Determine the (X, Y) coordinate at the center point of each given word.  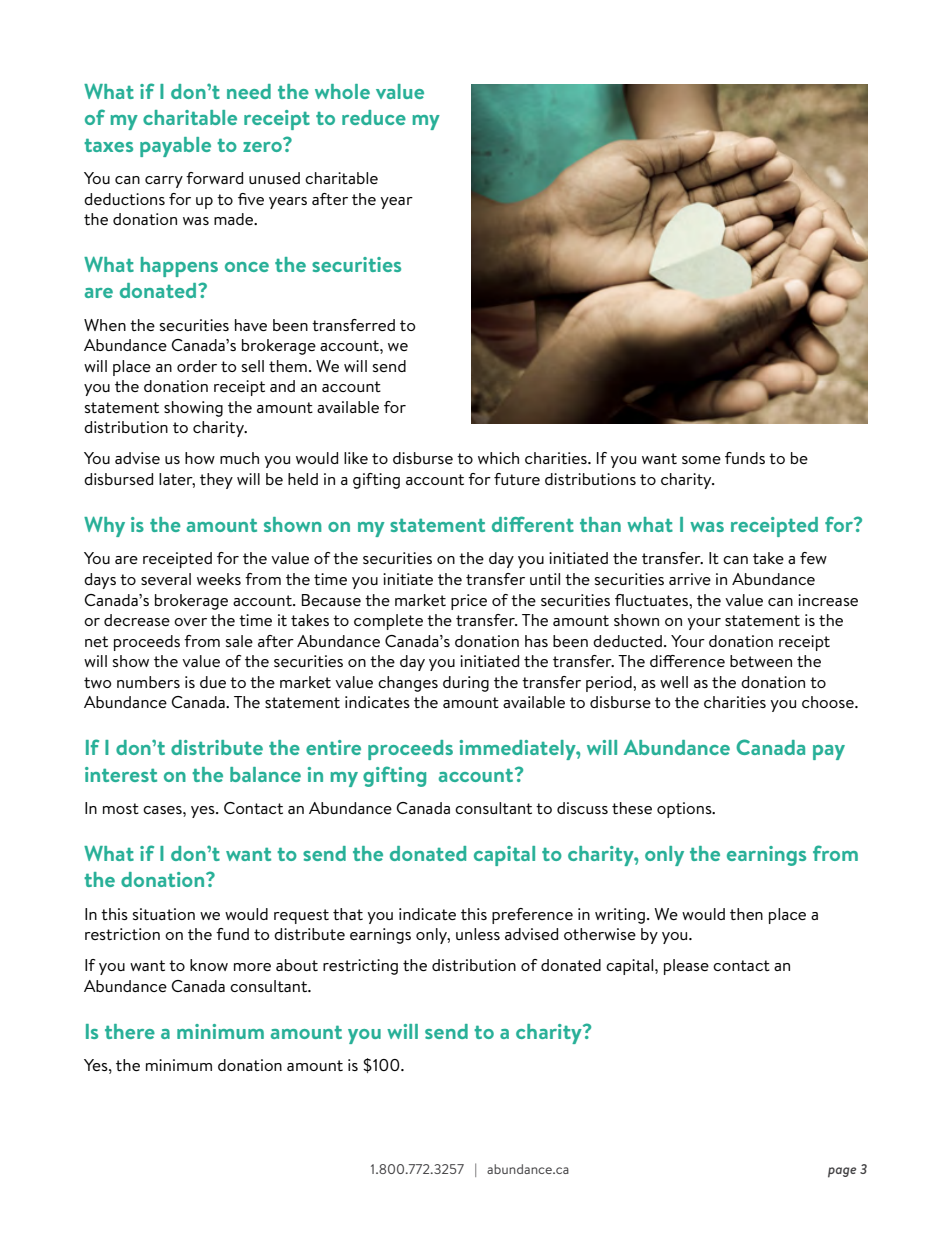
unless (478, 934)
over (190, 622)
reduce (374, 117)
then (746, 914)
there (130, 1031)
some (701, 460)
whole (342, 91)
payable (175, 147)
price (469, 602)
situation (164, 914)
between (761, 661)
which (498, 458)
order (197, 366)
